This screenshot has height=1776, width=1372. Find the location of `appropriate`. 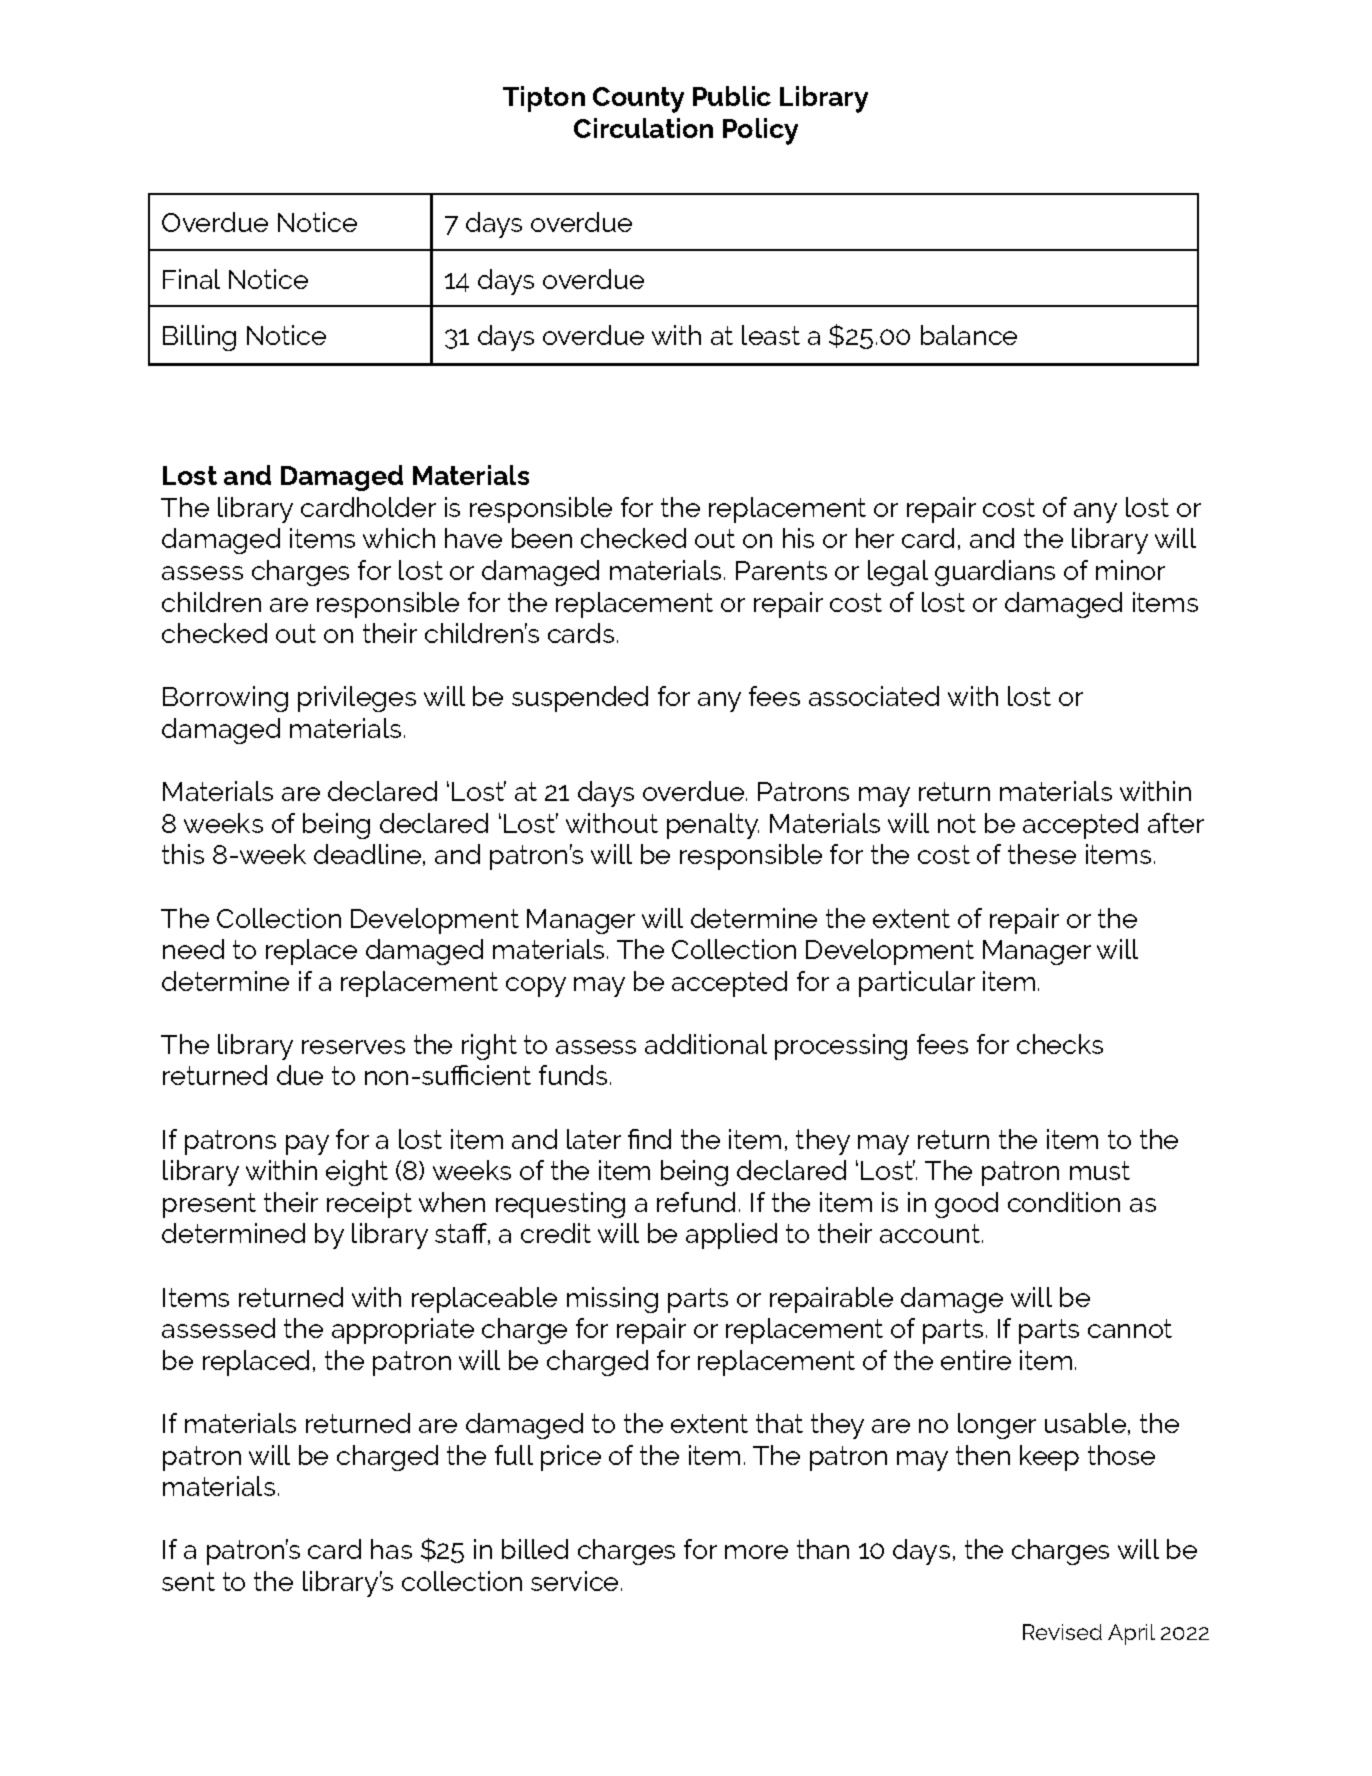

appropriate is located at coordinates (403, 1331).
